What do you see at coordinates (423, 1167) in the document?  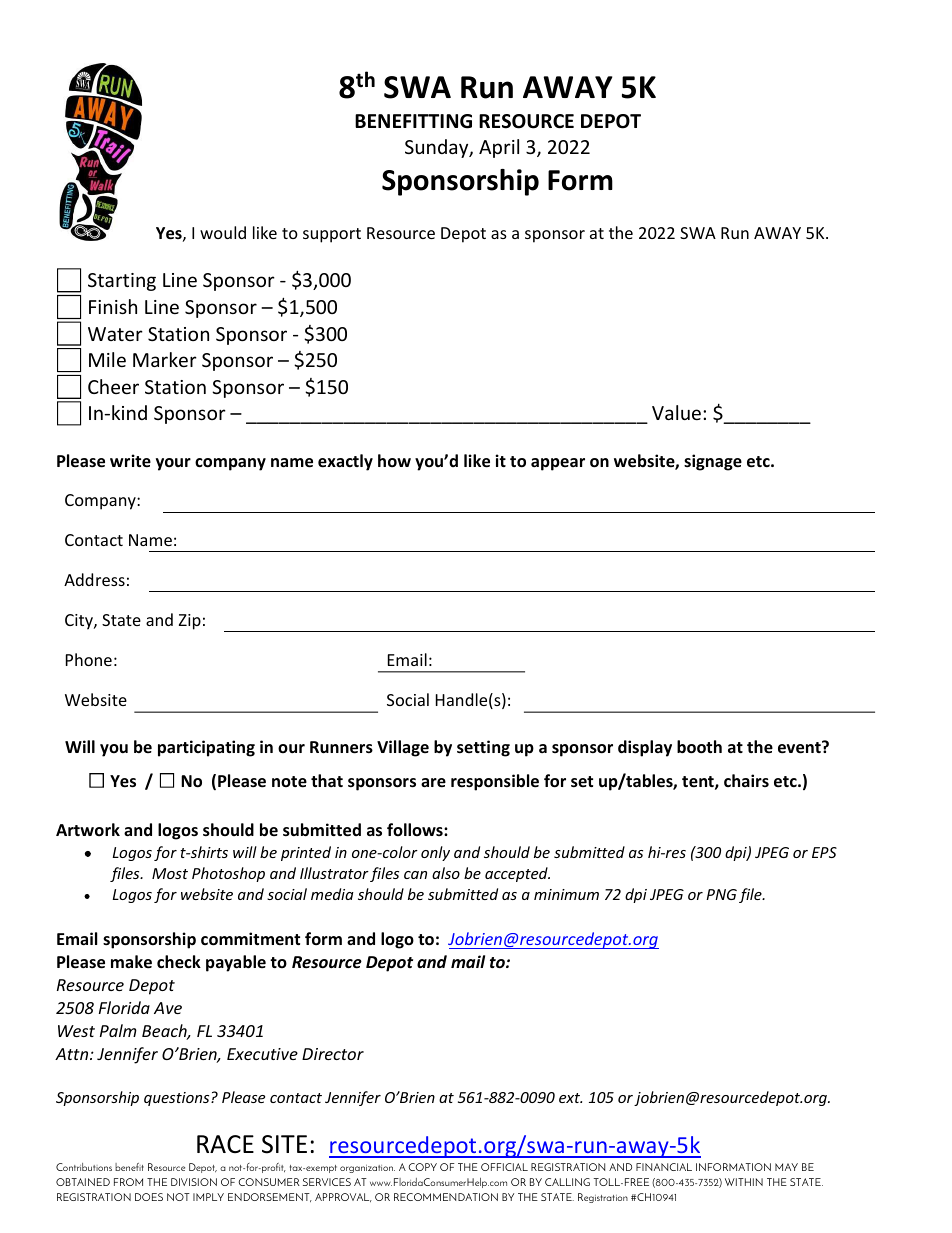 I see `COPY` at bounding box center [423, 1167].
